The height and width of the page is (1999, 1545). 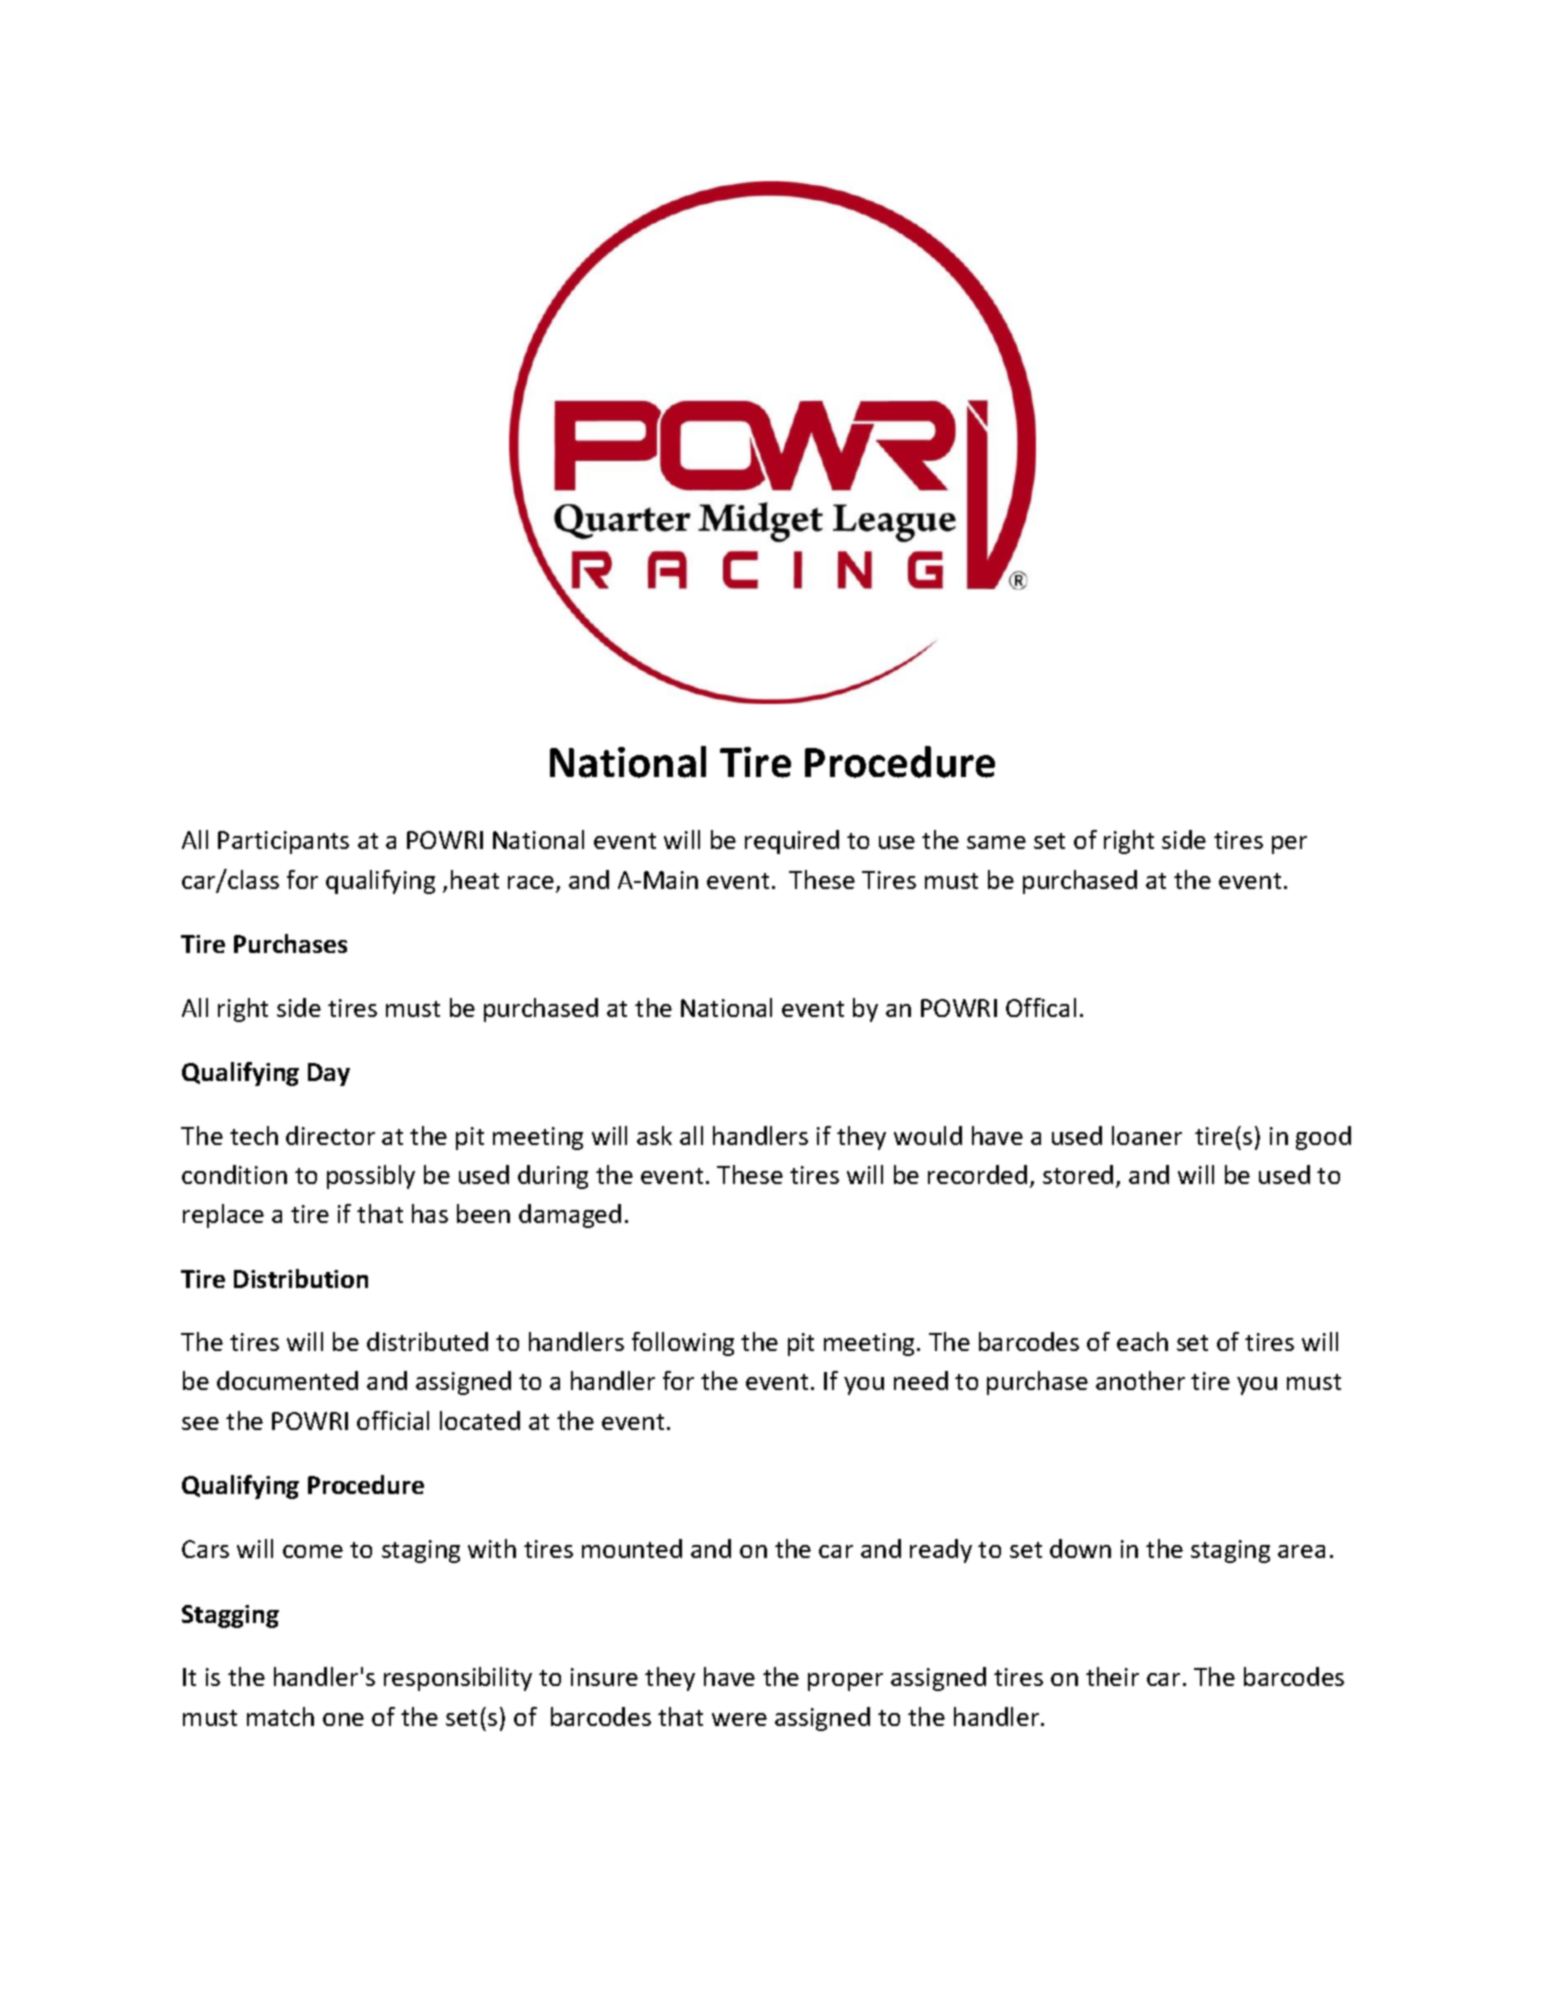 What do you see at coordinates (792, 842) in the page?
I see `required` at bounding box center [792, 842].
